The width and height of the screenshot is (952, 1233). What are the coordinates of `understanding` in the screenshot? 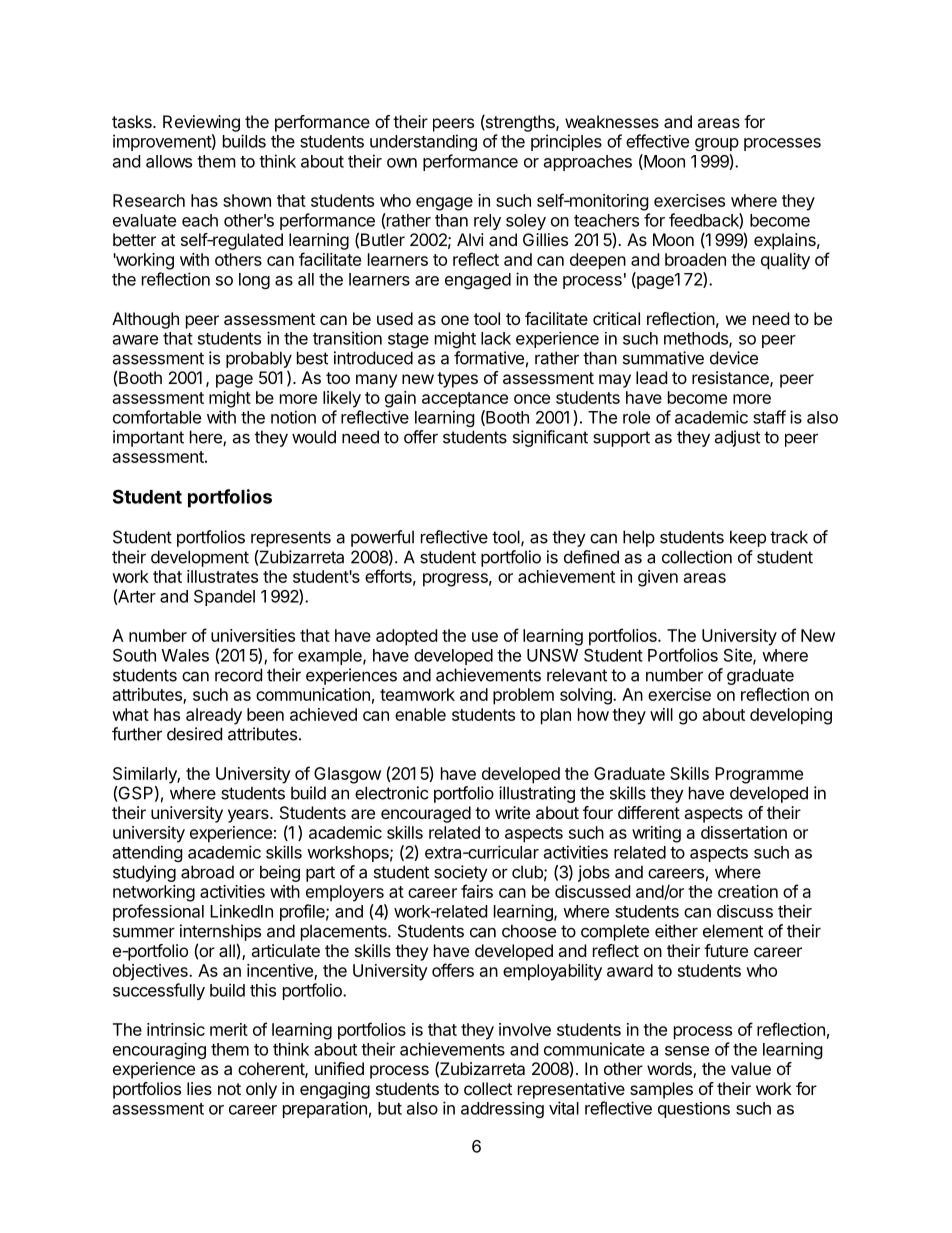 It's located at (423, 142).
